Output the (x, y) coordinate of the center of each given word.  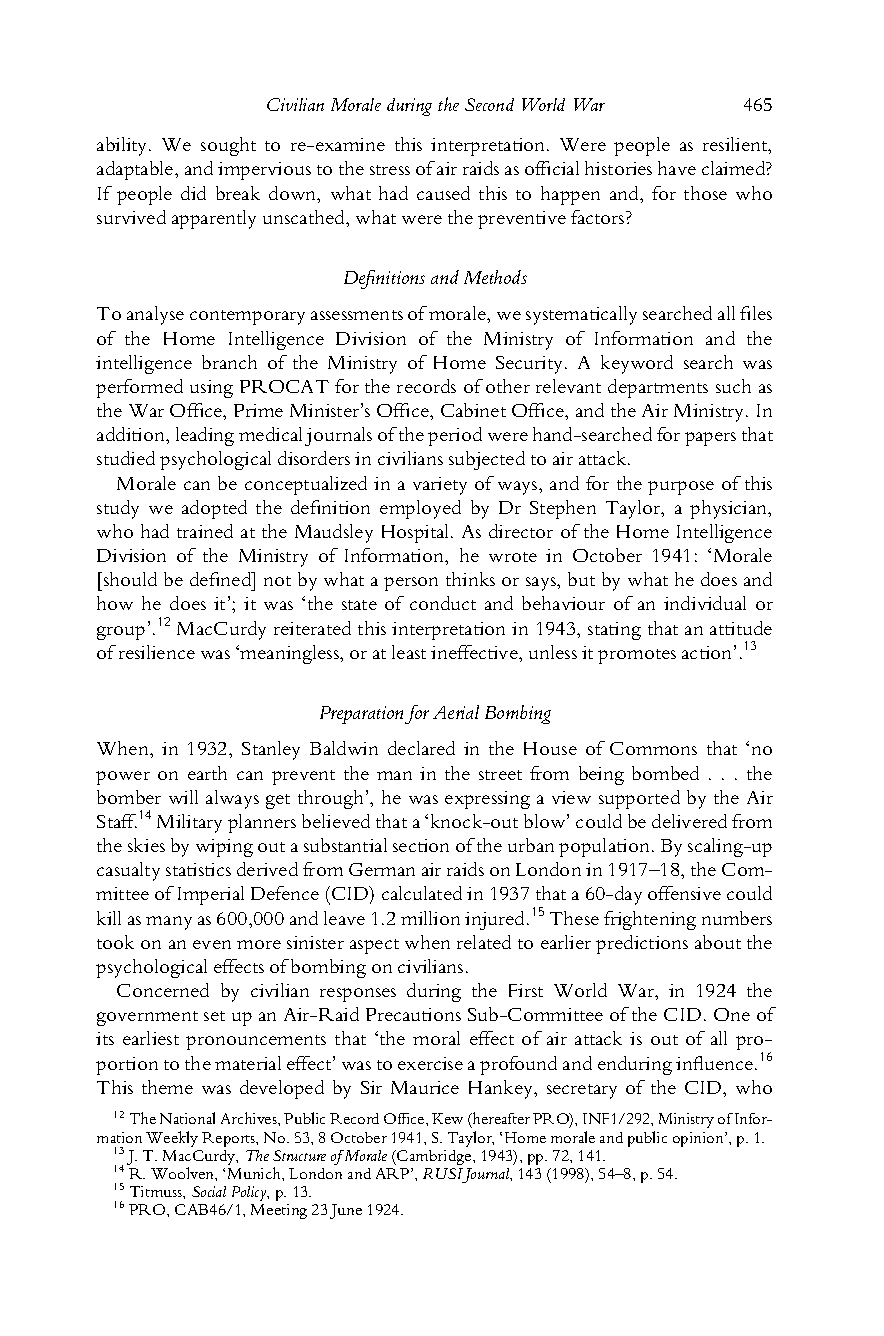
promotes (637, 656)
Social (209, 1191)
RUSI (443, 1173)
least (409, 652)
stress (390, 170)
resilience (157, 652)
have (677, 168)
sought (228, 146)
